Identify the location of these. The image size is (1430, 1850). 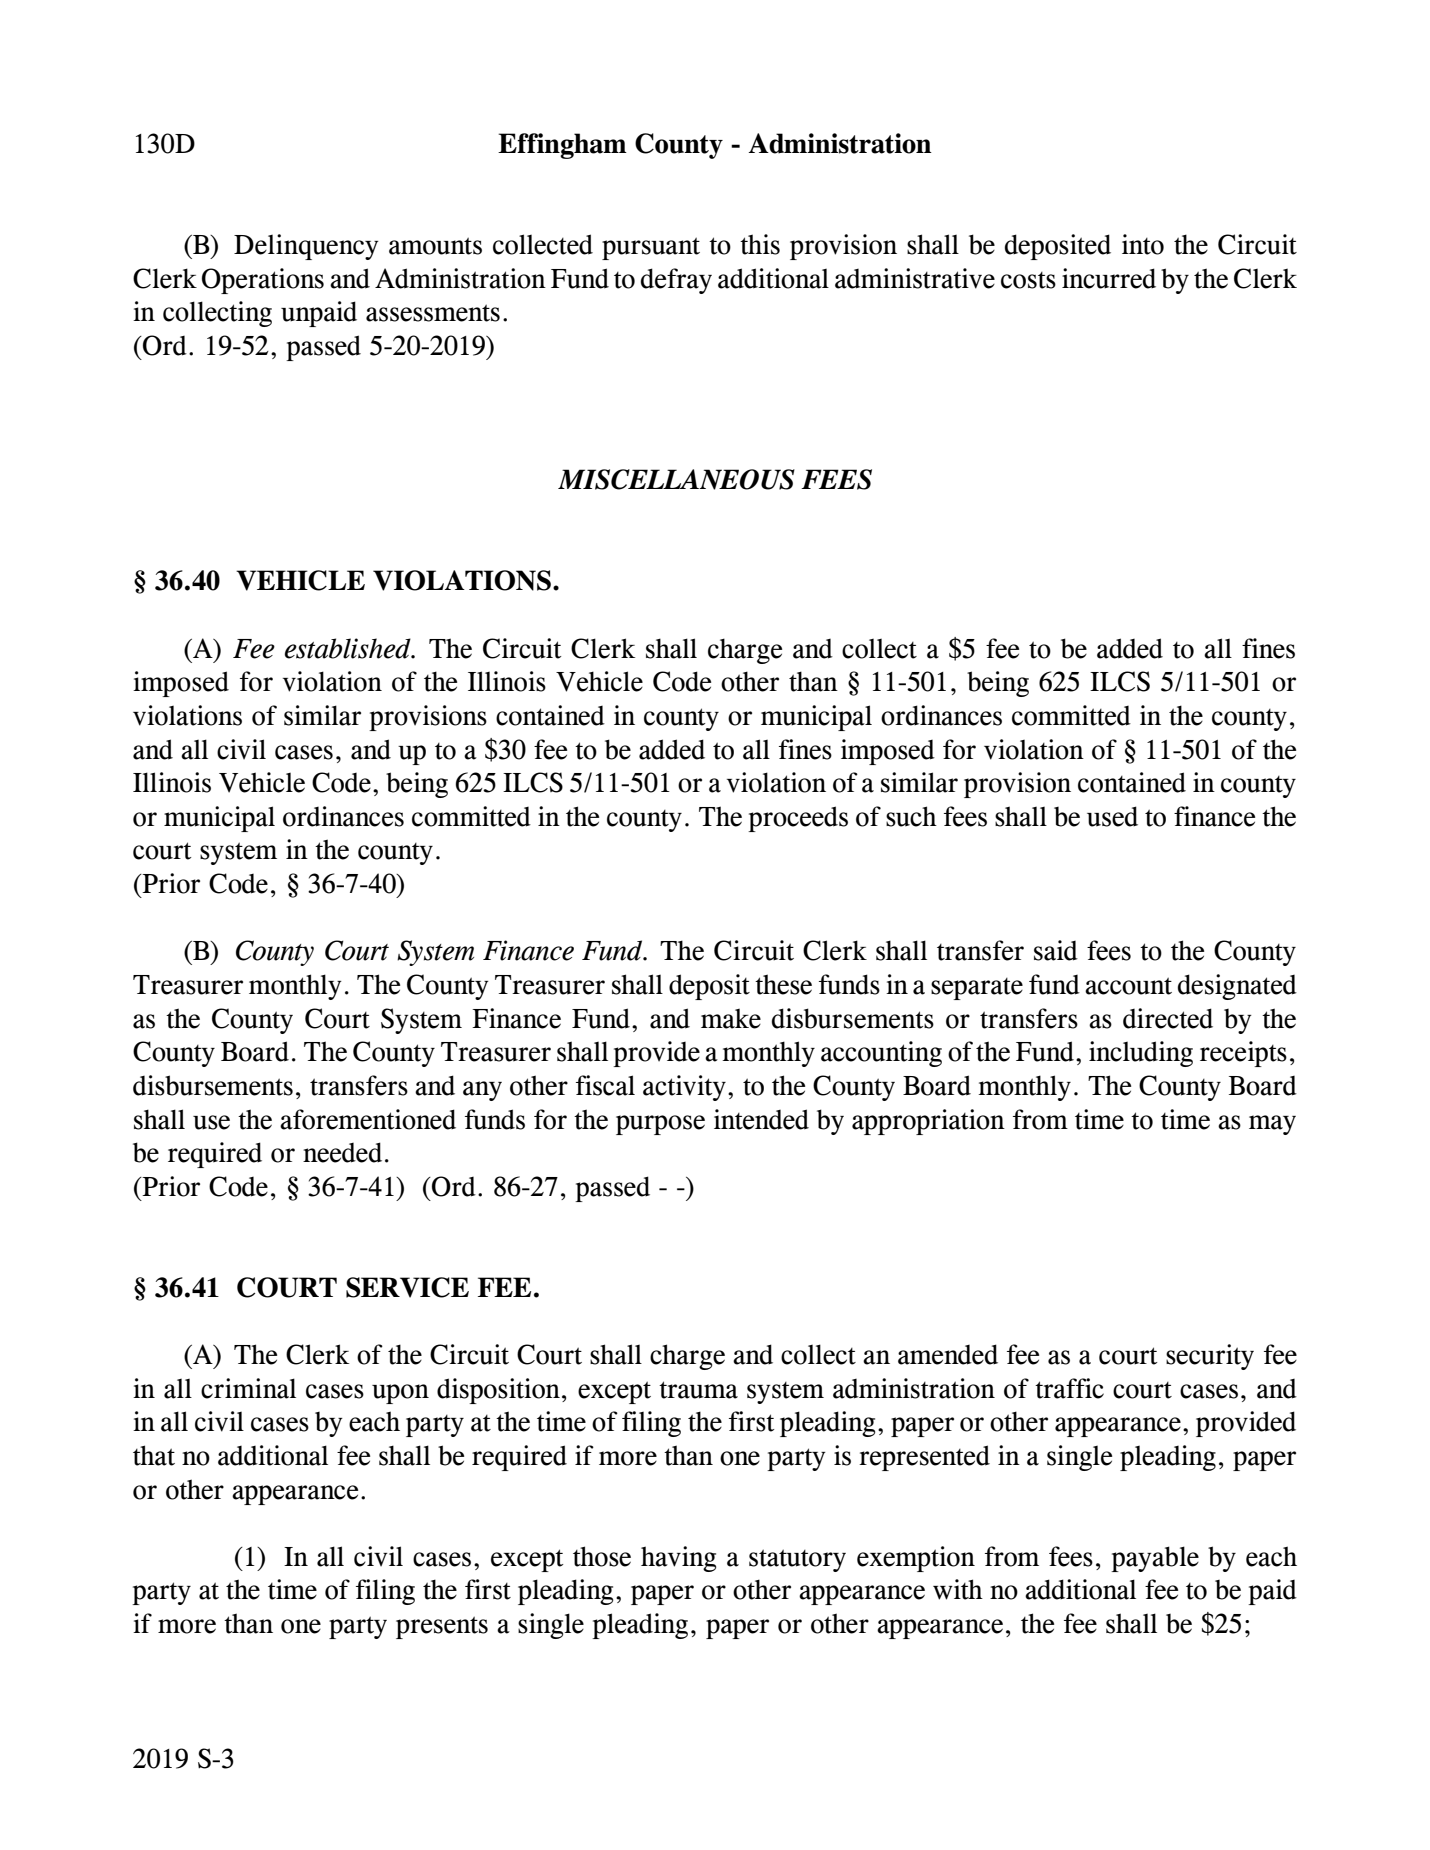
(783, 984).
